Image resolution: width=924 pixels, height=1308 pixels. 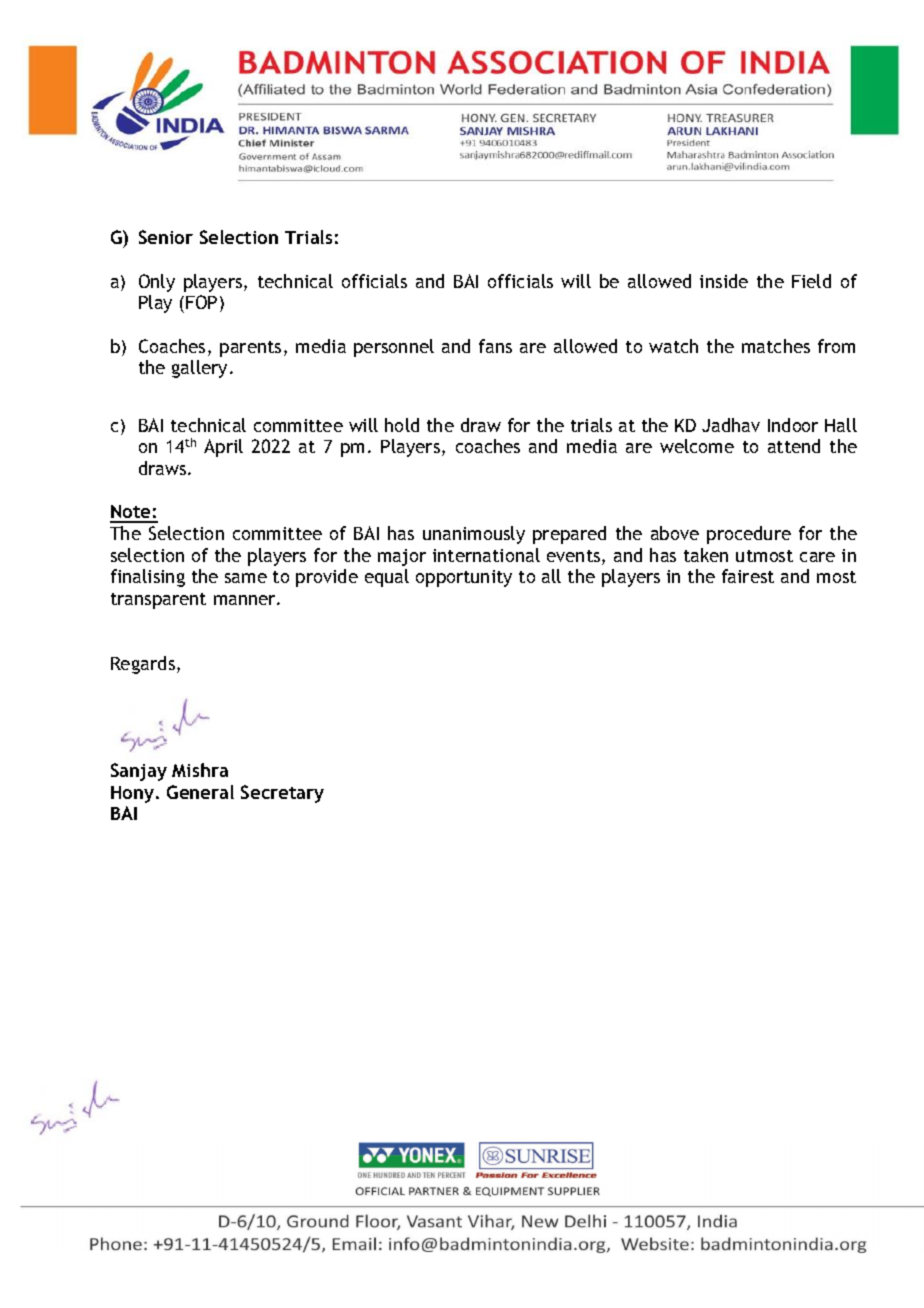 I want to click on opportunity, so click(x=464, y=578).
